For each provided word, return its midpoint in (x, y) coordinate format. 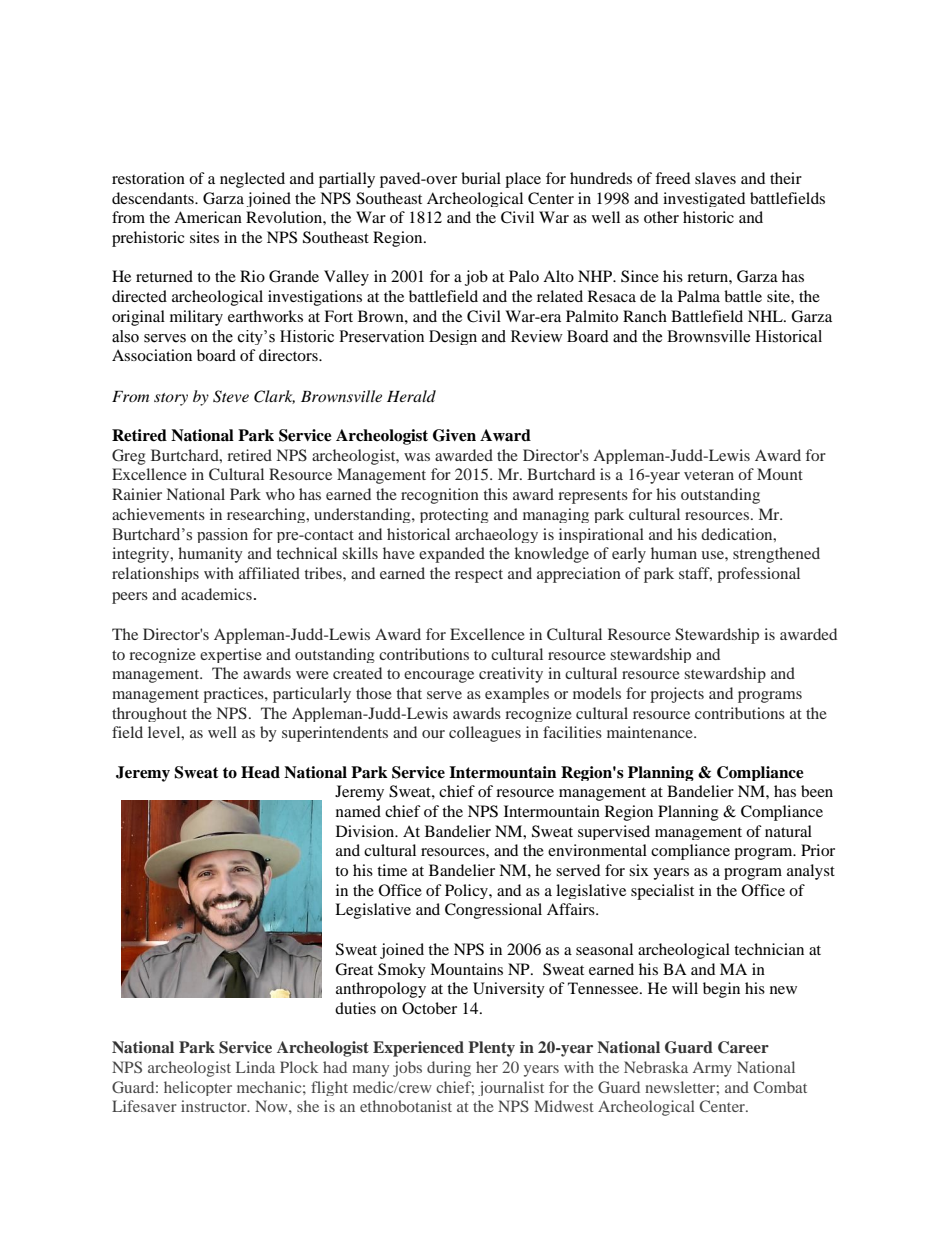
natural (788, 831)
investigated (704, 199)
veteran (709, 475)
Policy (467, 891)
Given (454, 435)
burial (481, 178)
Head (260, 772)
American (208, 217)
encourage (439, 677)
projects (677, 695)
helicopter (198, 1088)
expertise (231, 655)
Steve (231, 396)
